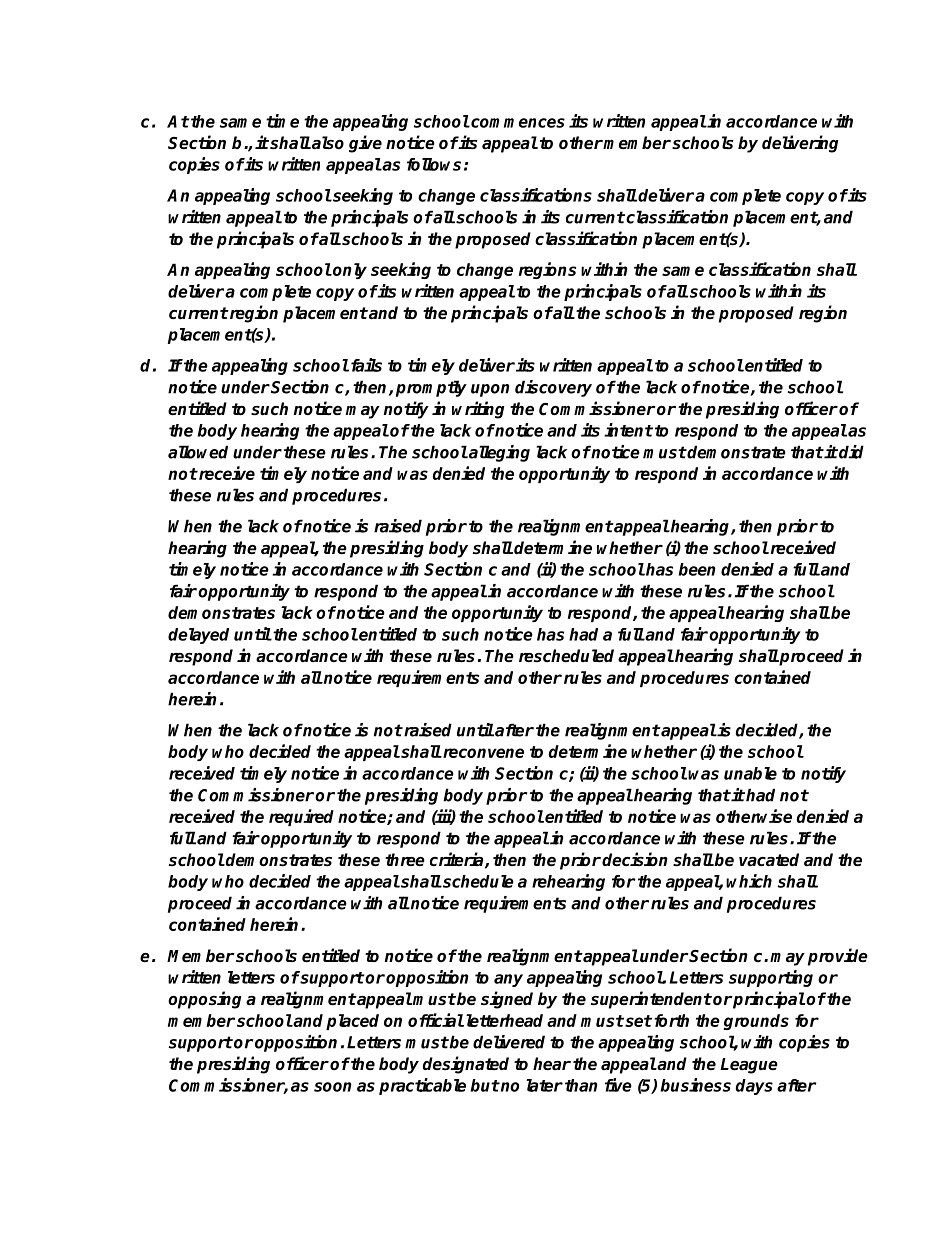  I want to click on soon, so click(333, 1087).
